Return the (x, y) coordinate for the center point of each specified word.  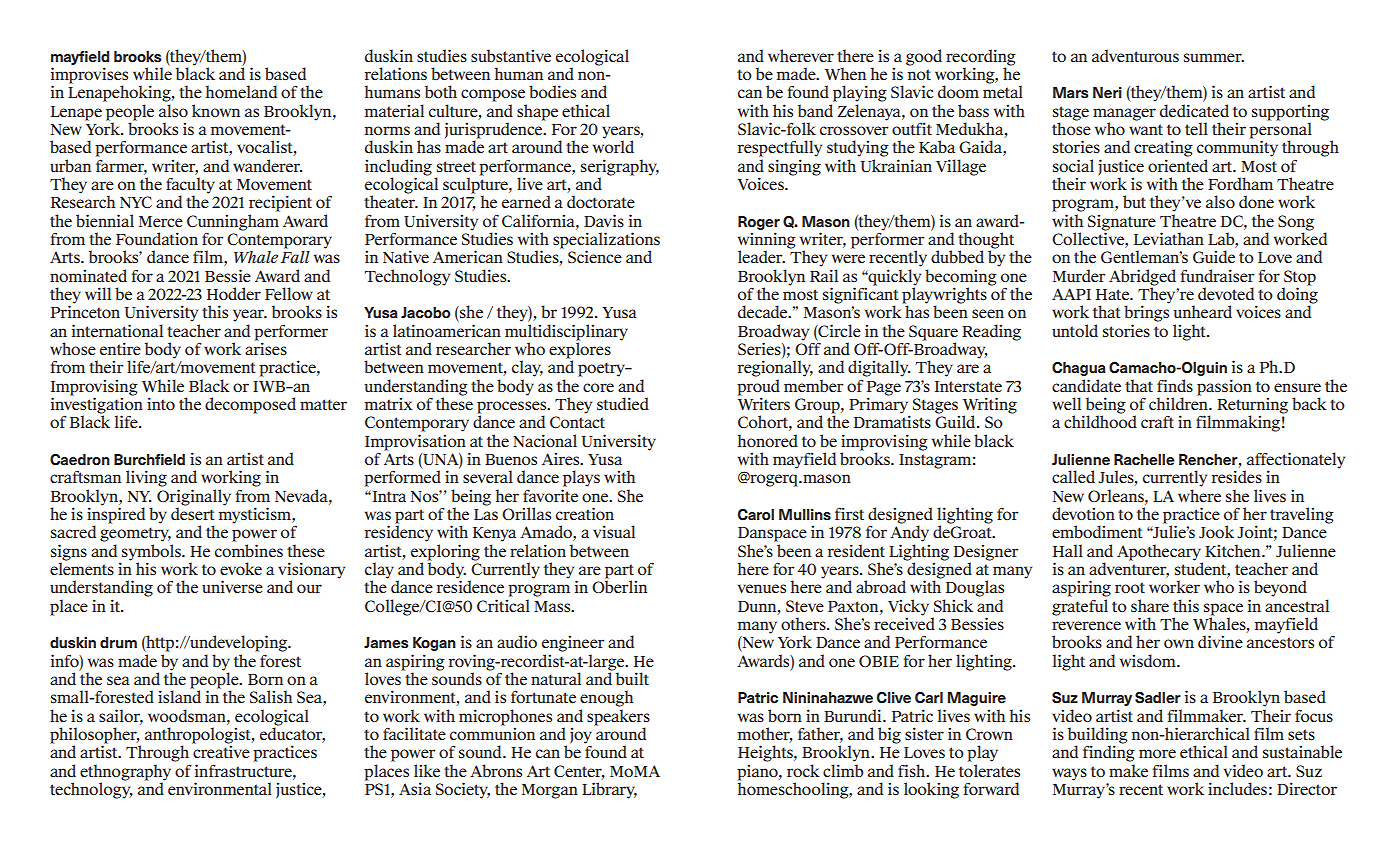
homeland (241, 91)
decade (764, 311)
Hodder (234, 293)
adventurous (1135, 55)
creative (221, 751)
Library (609, 790)
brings (1146, 312)
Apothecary (1160, 553)
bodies (552, 91)
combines (249, 550)
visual (614, 531)
